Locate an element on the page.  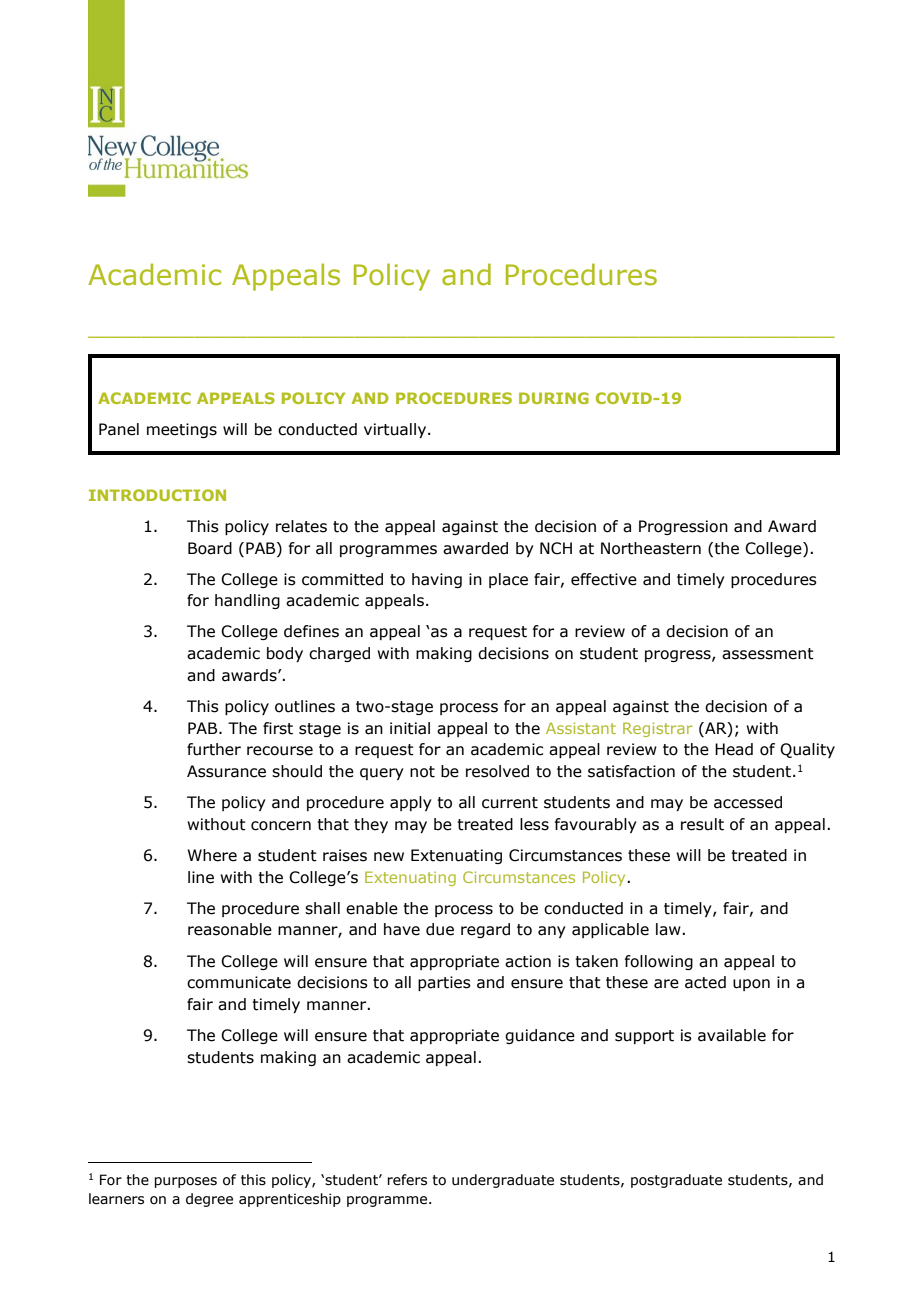
meetings is located at coordinates (182, 430).
